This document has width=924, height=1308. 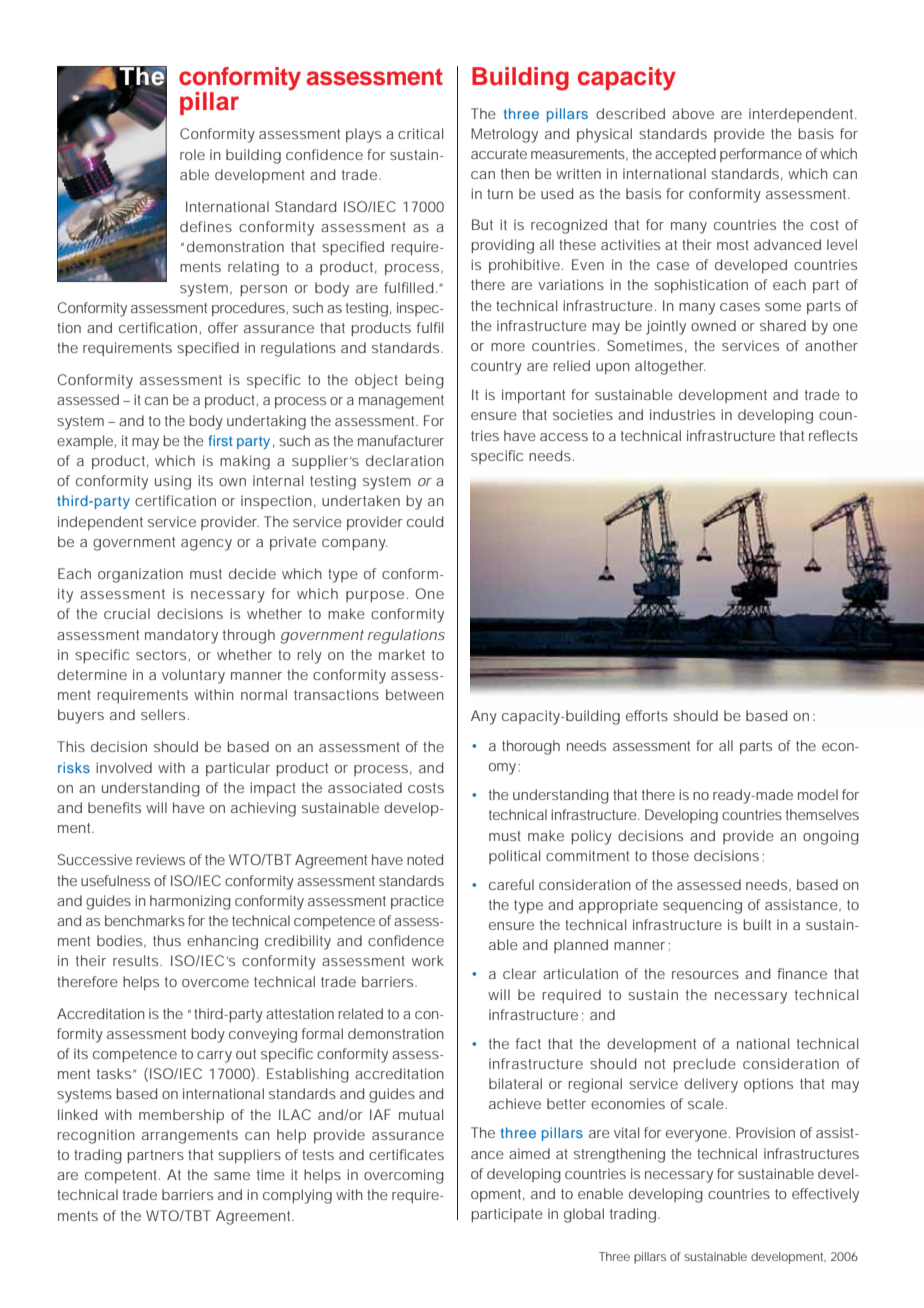 What do you see at coordinates (702, 906) in the document?
I see `sequencing` at bounding box center [702, 906].
